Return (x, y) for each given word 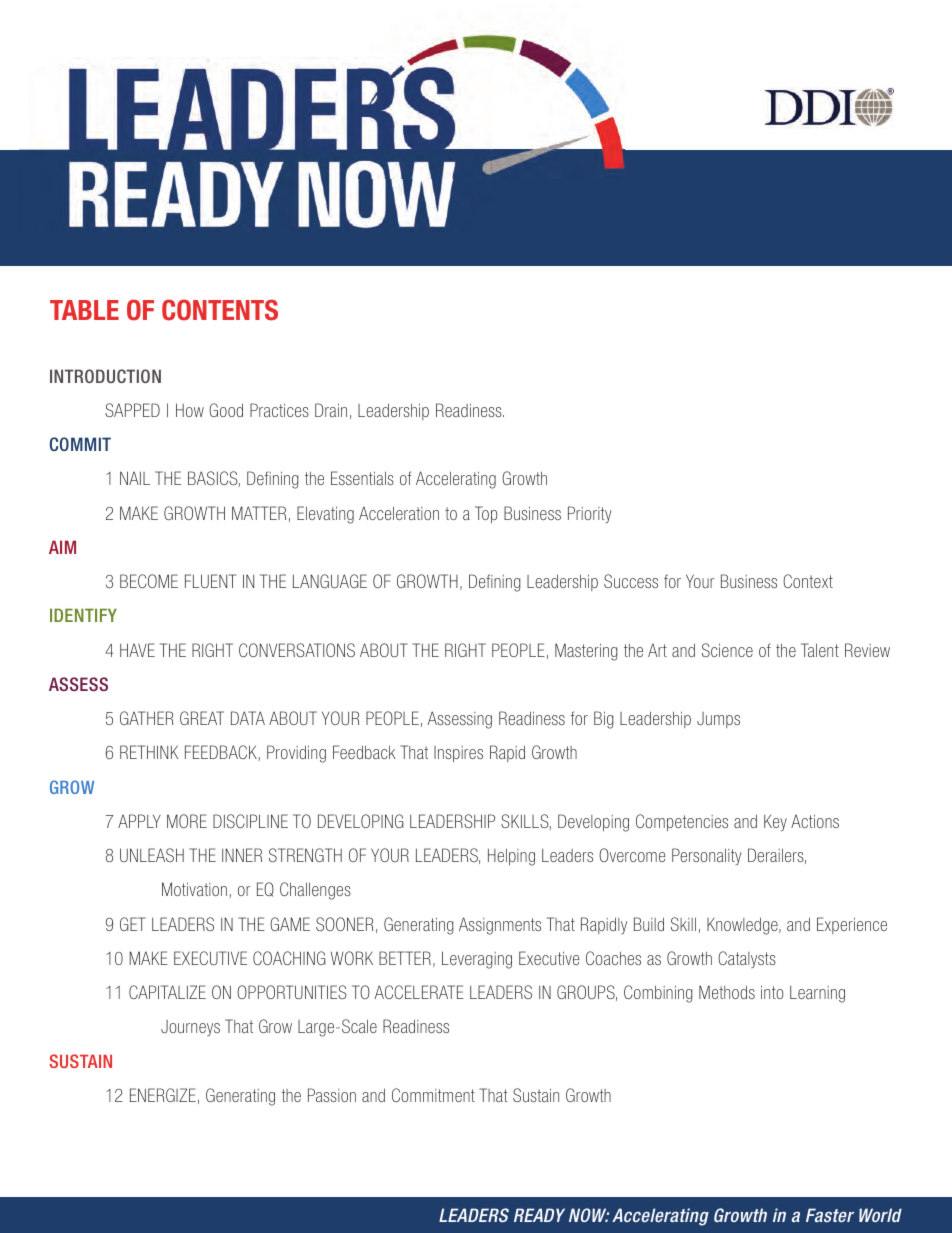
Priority (590, 514)
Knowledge (743, 926)
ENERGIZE (163, 1095)
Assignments (500, 926)
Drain (331, 410)
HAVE (137, 650)
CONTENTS (220, 310)
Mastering (586, 652)
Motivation (194, 889)
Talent (820, 650)
